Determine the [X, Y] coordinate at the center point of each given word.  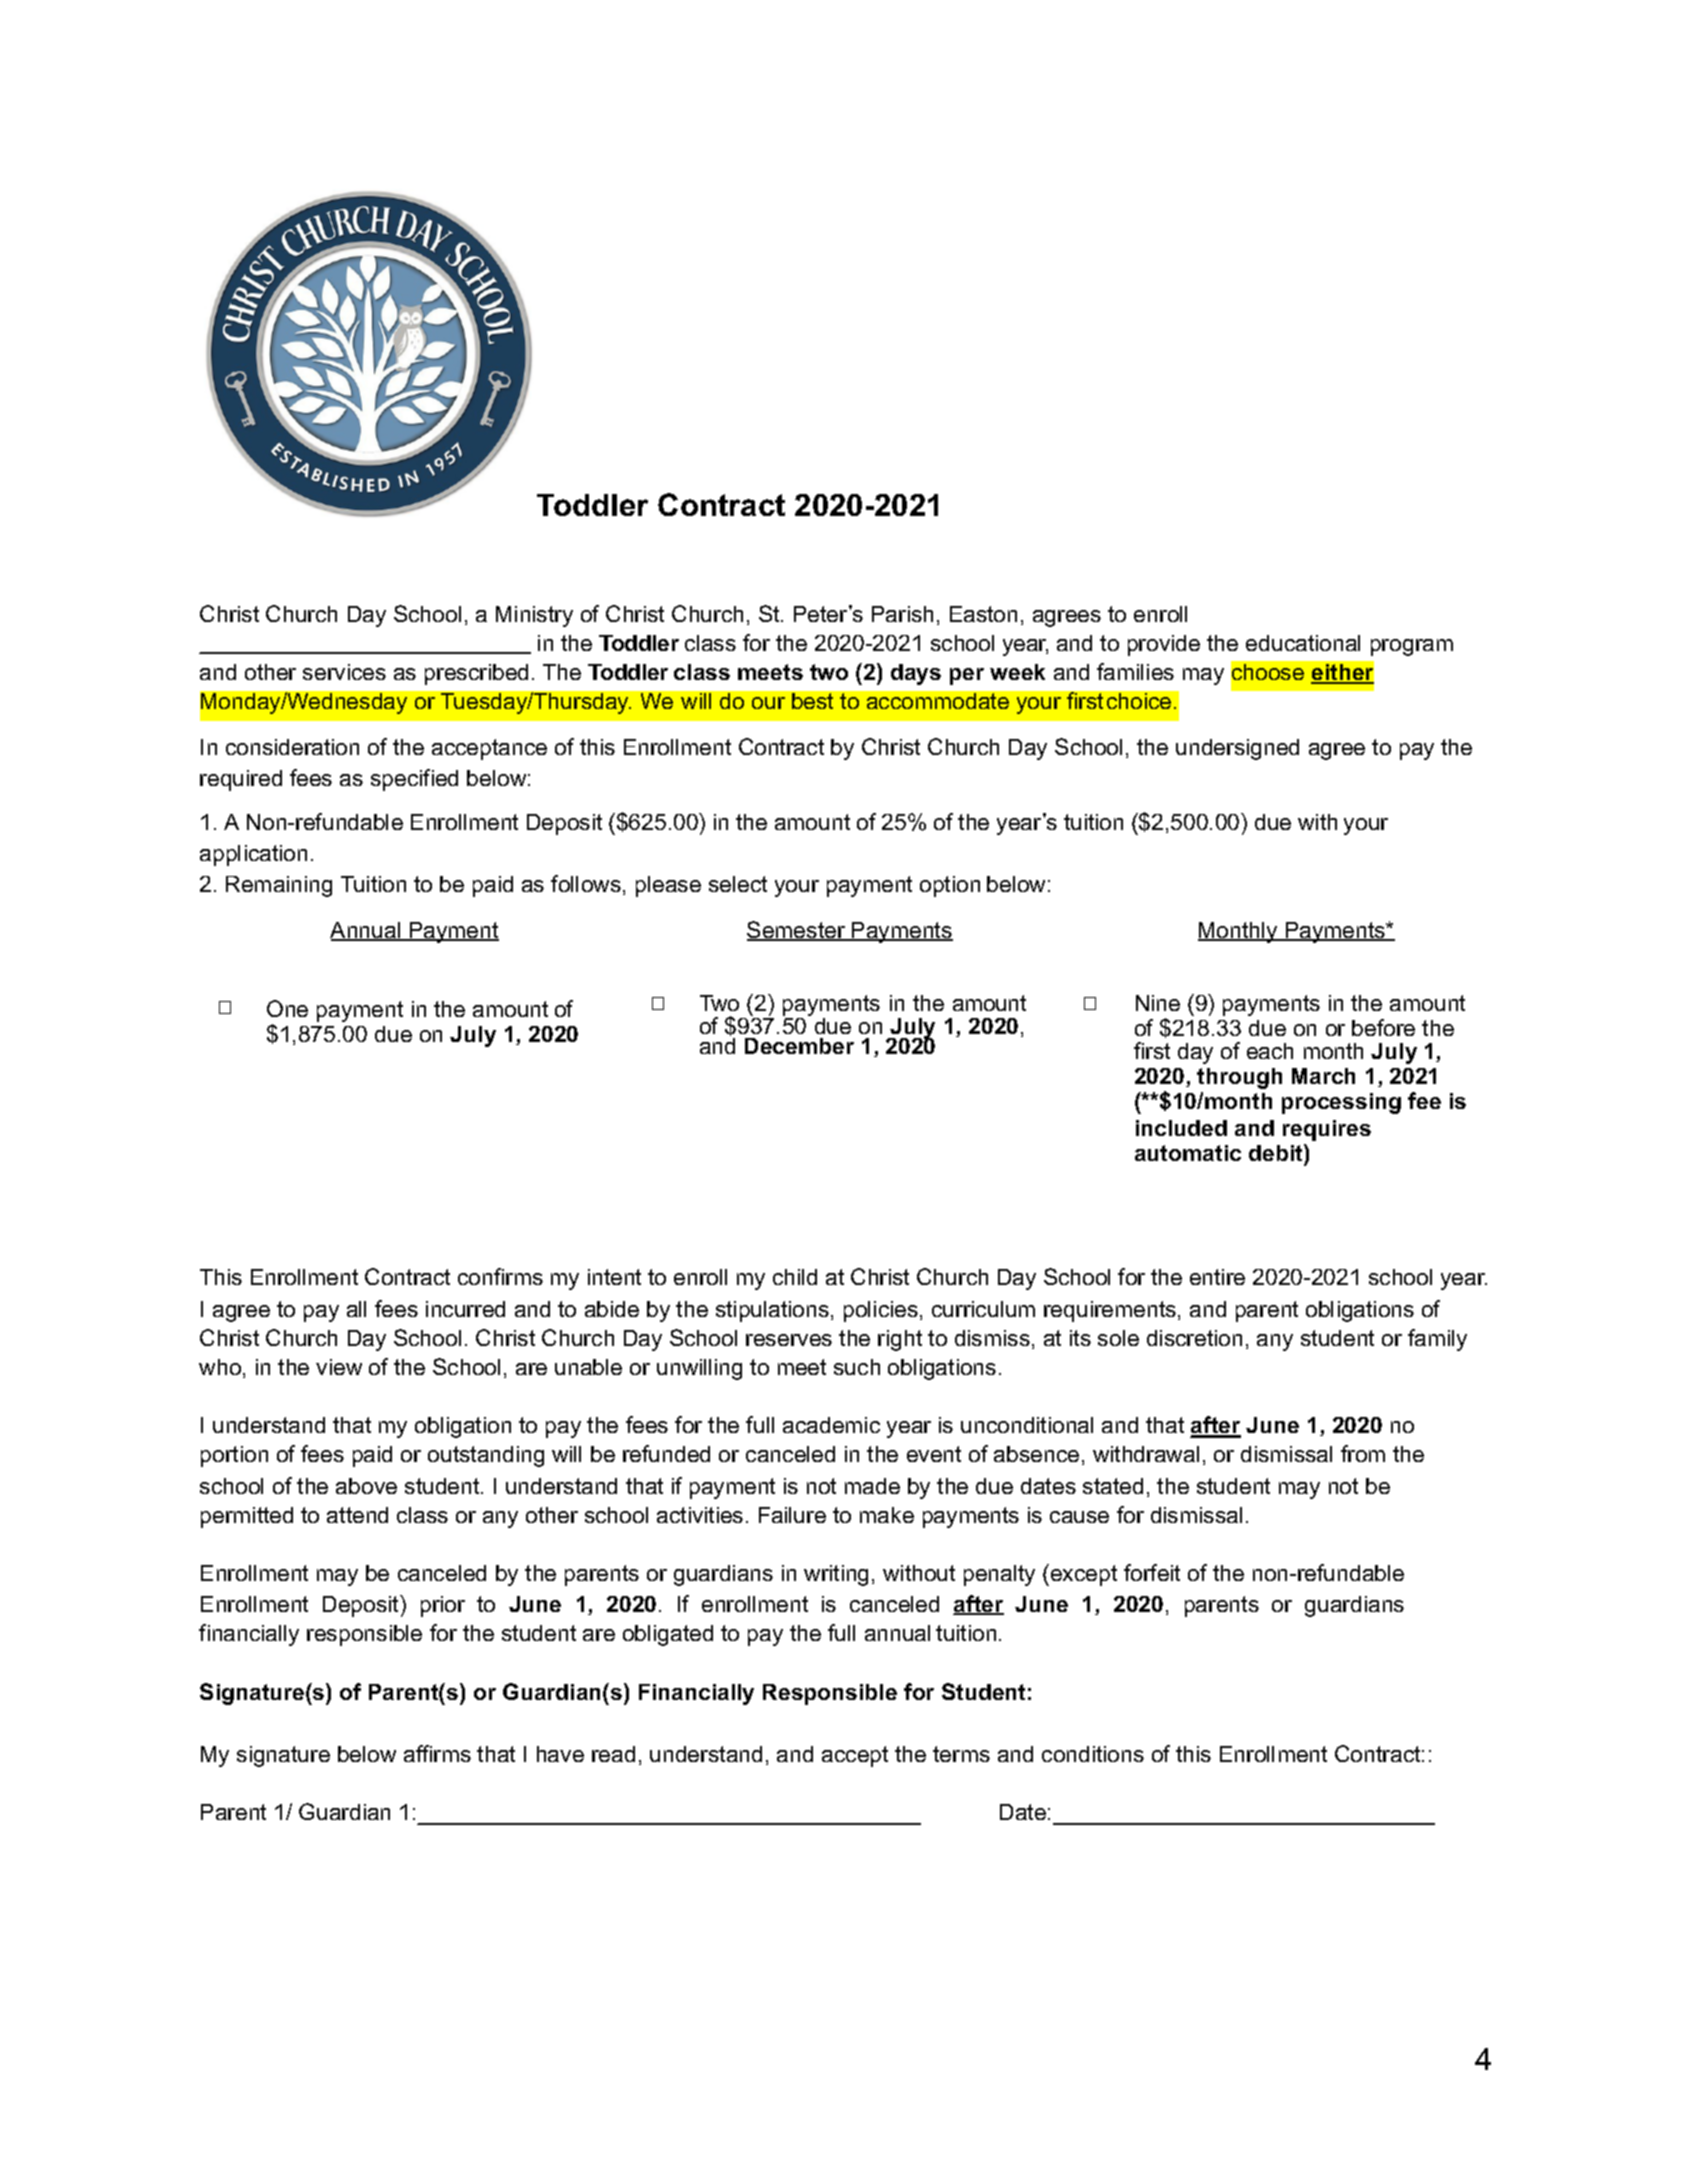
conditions [1093, 1754]
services [344, 672]
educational [1303, 643]
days [916, 674]
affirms [437, 1753]
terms [961, 1754]
